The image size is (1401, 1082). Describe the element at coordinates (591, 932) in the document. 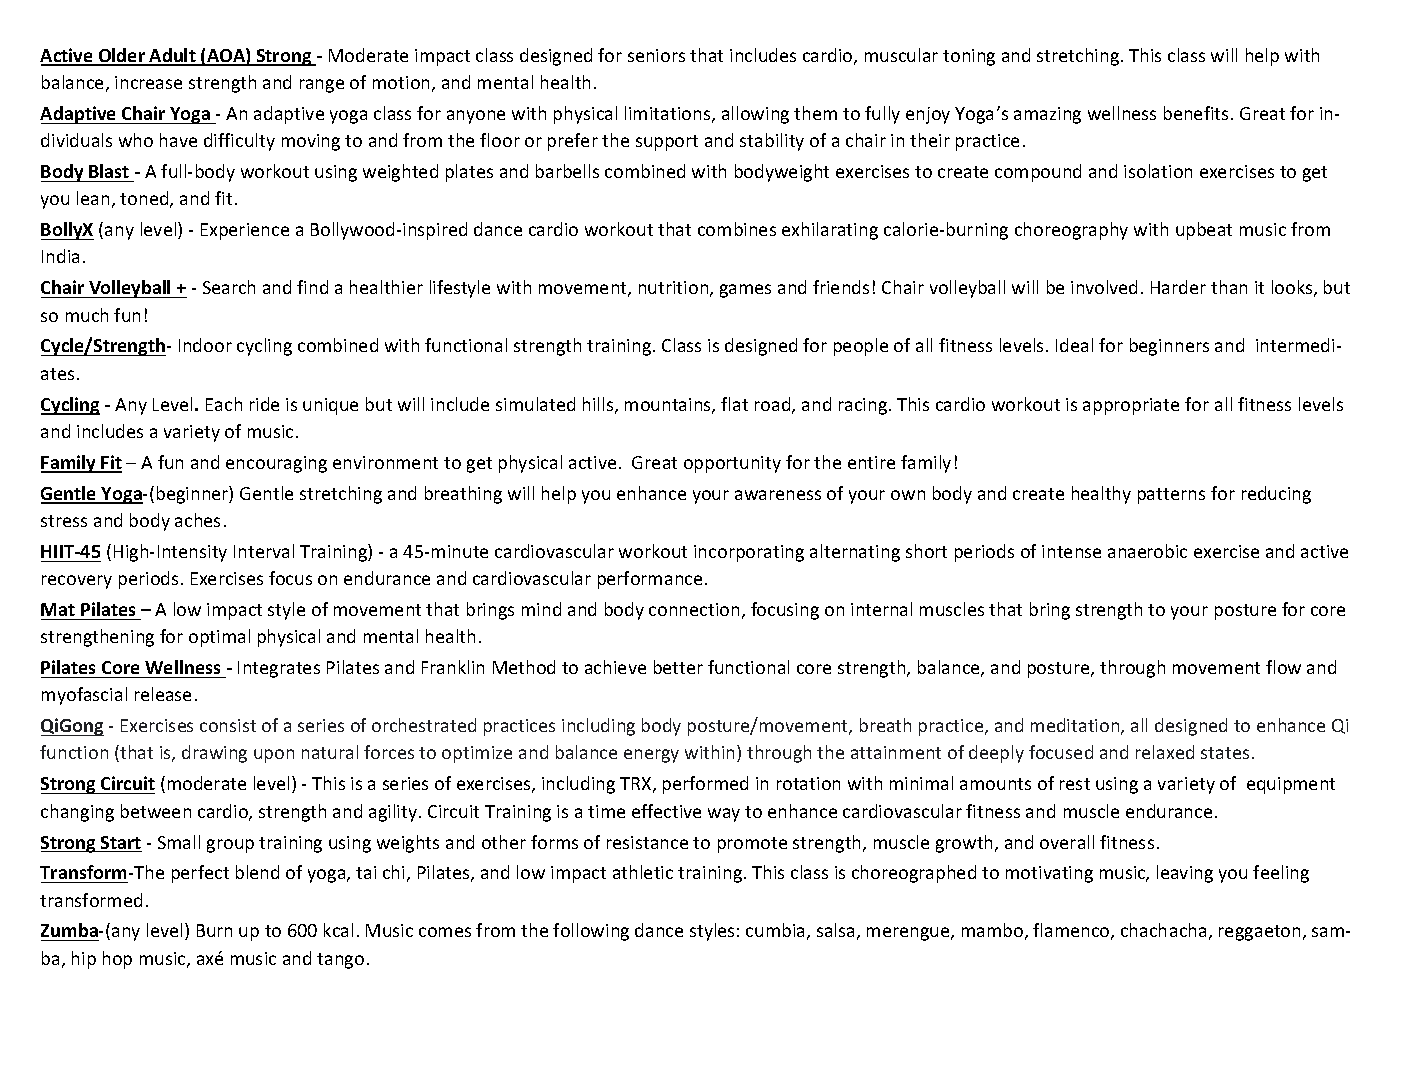

I see `following` at that location.
